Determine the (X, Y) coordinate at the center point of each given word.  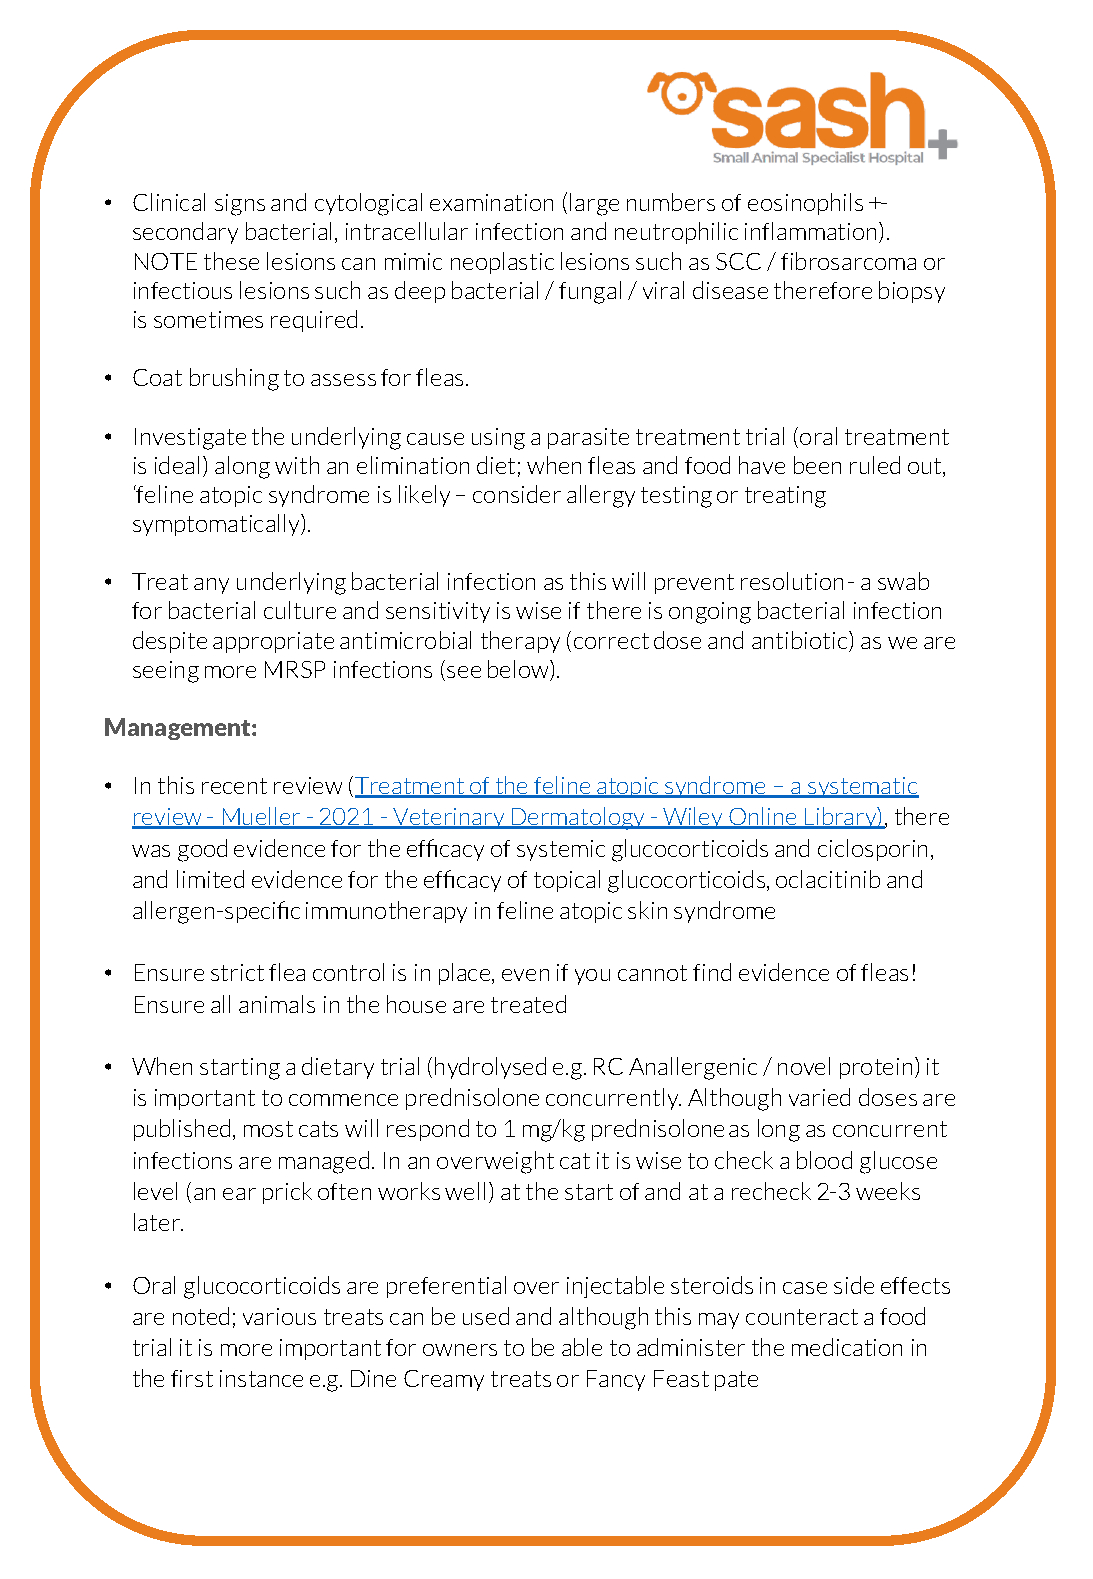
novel (804, 1066)
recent (234, 786)
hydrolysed (490, 1068)
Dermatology (578, 818)
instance (261, 1378)
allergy (601, 496)
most (268, 1129)
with (297, 465)
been (817, 465)
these (231, 261)
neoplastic (502, 263)
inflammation (812, 232)
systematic (862, 787)
